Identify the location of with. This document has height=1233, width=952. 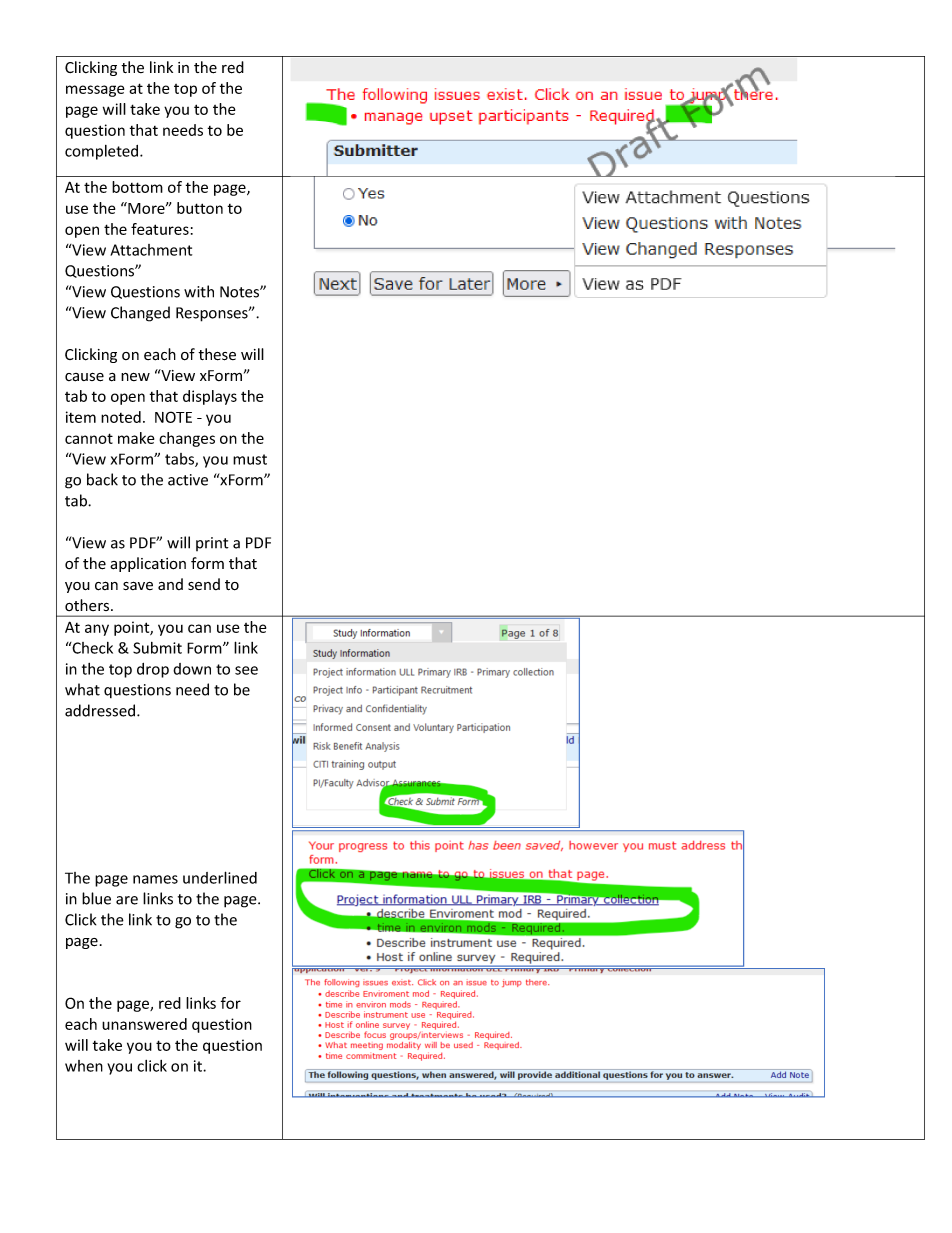
(199, 291).
